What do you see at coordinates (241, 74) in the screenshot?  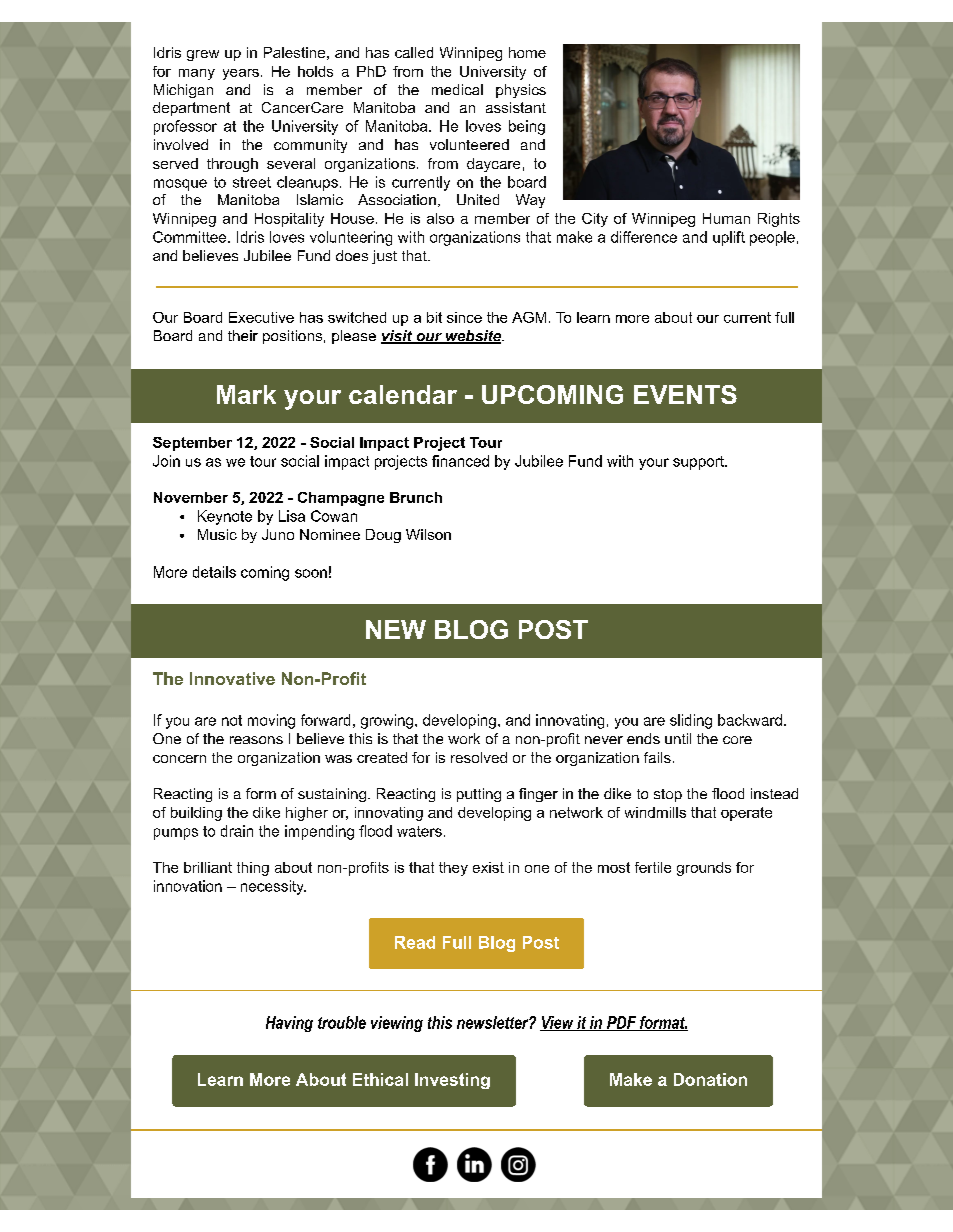 I see `years` at bounding box center [241, 74].
